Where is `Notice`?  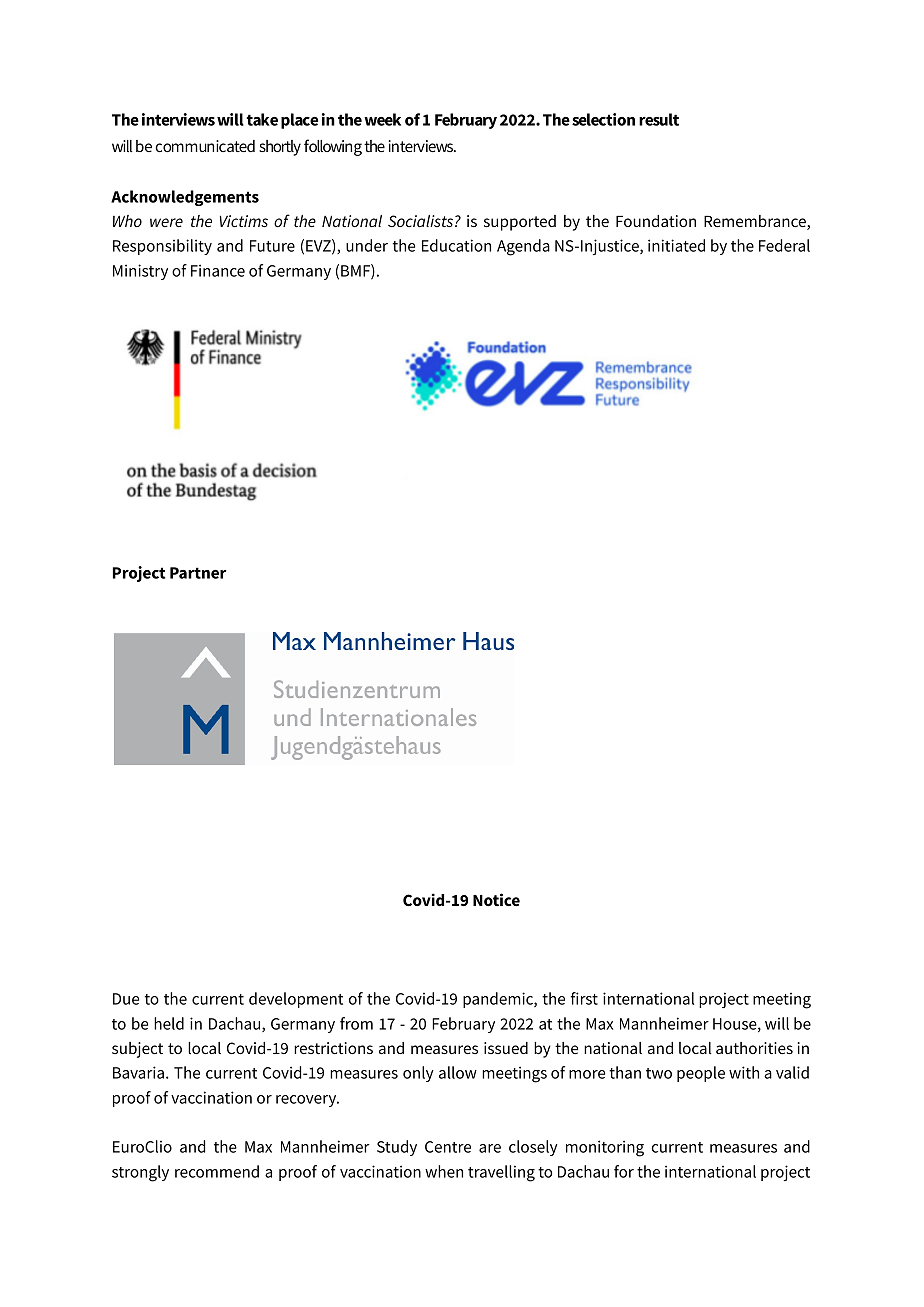
Notice is located at coordinates (496, 899).
